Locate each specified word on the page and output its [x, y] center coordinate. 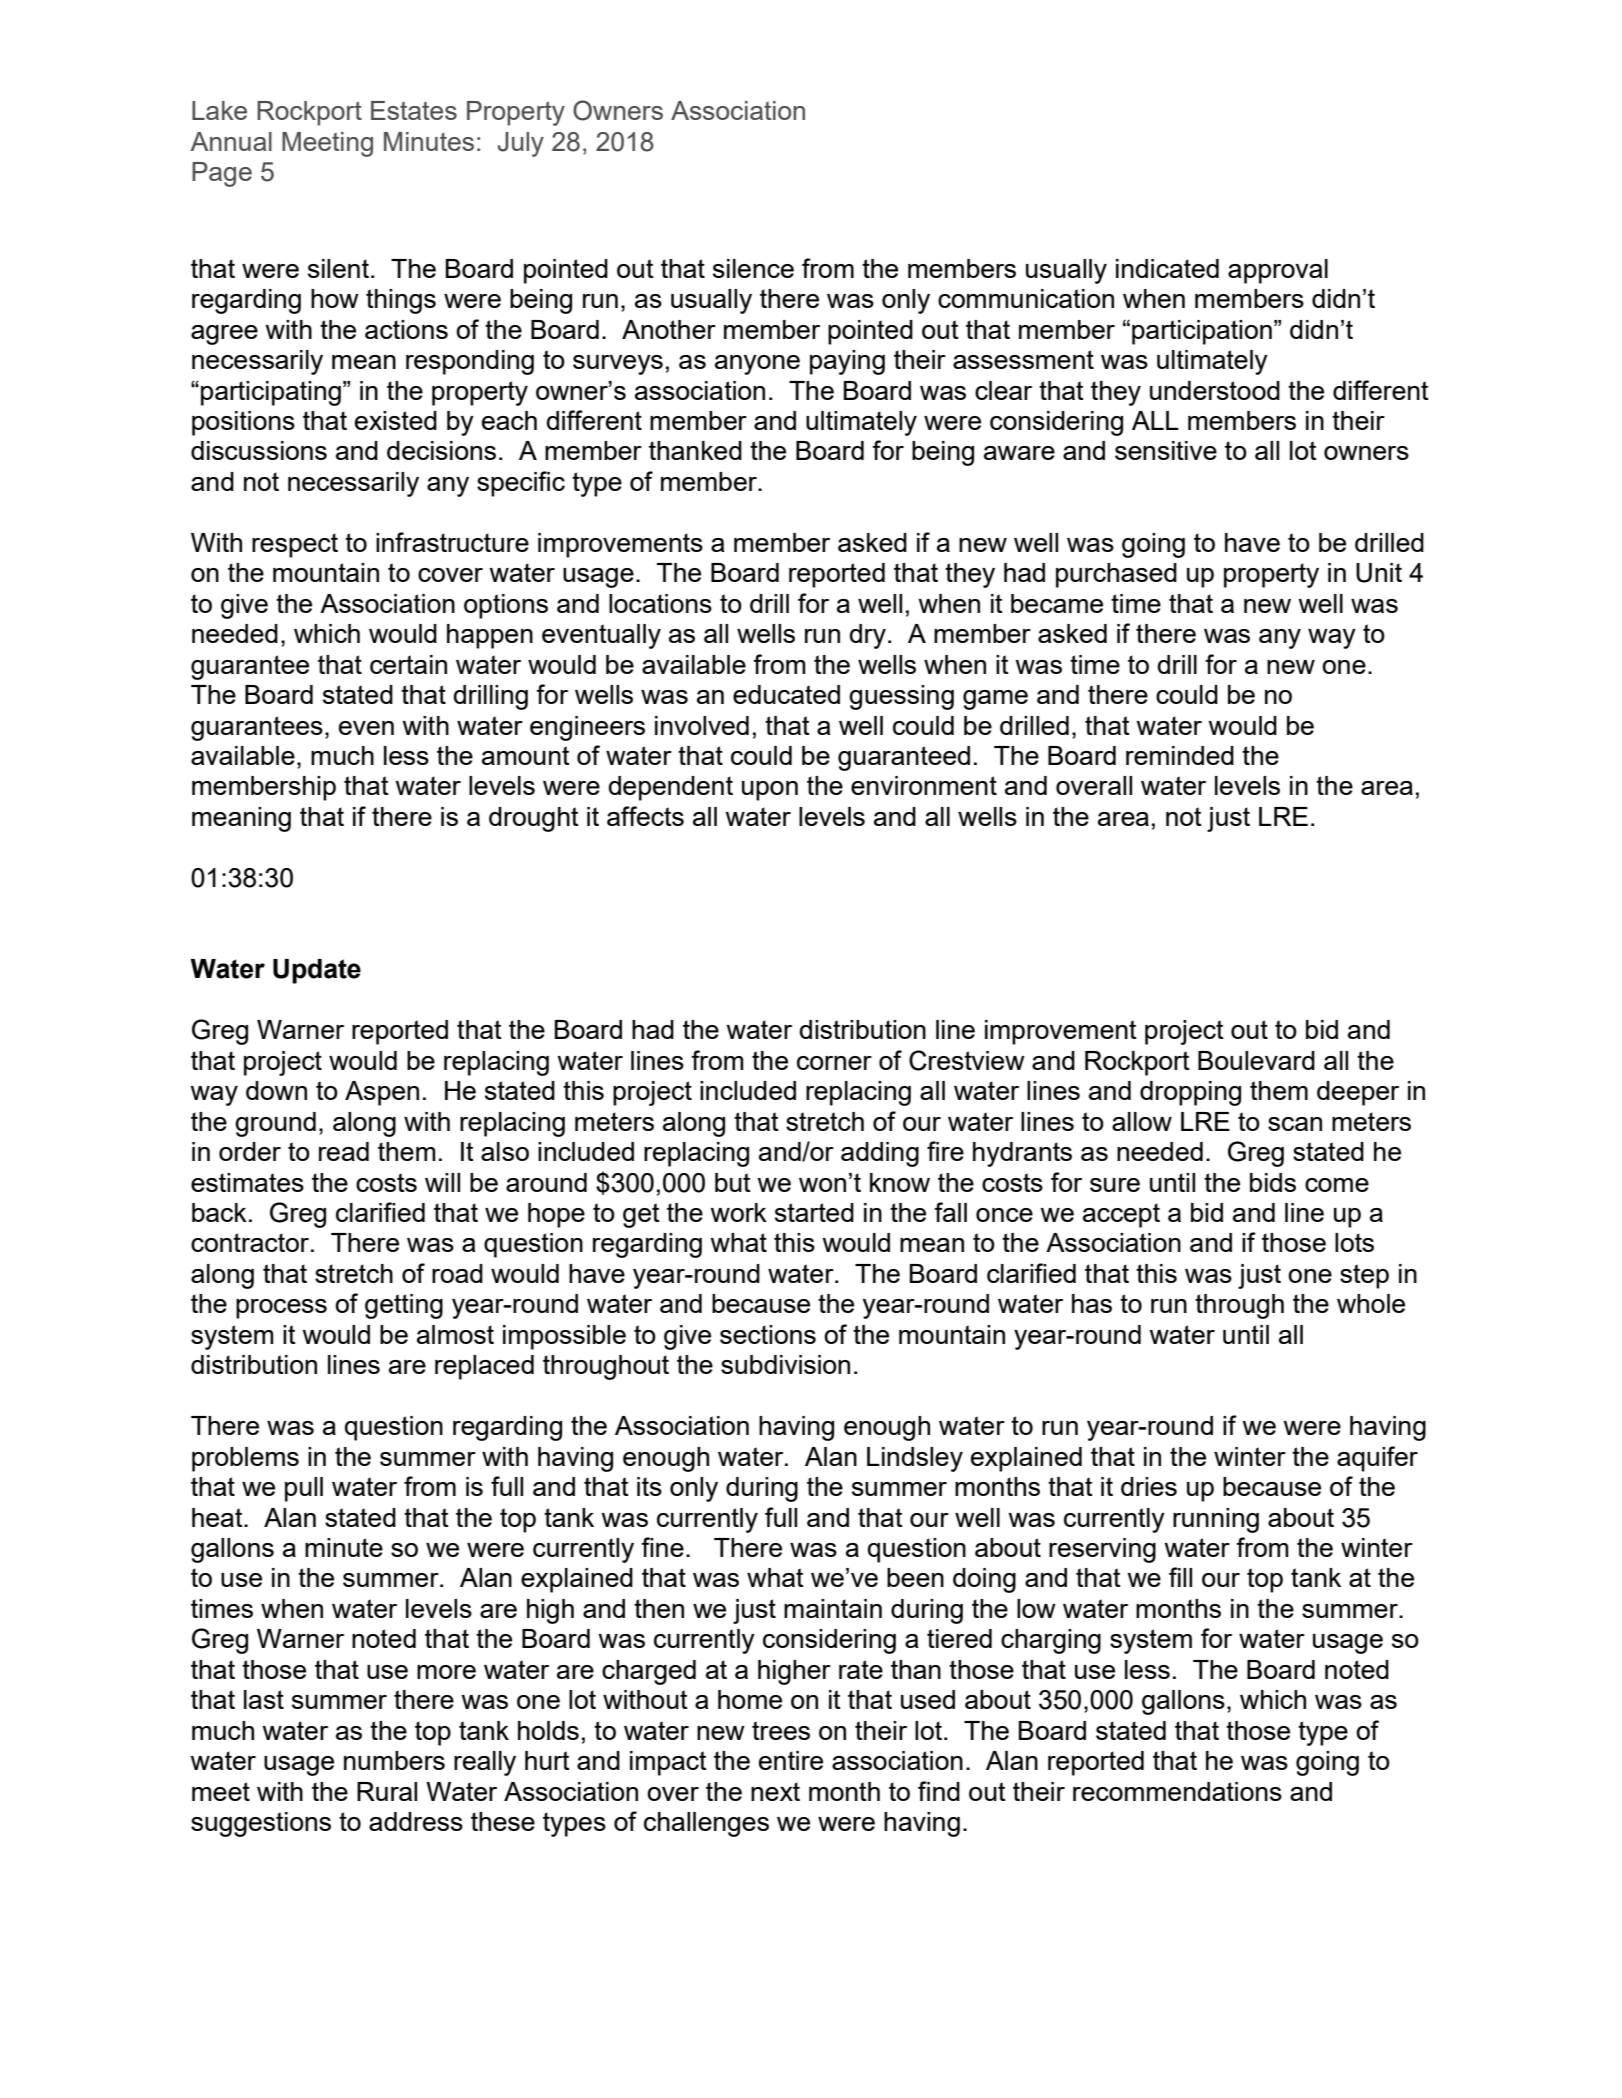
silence [753, 268]
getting [404, 1306]
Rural [387, 1791]
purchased [1116, 575]
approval [1278, 271]
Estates [414, 110]
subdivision [785, 1364]
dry [867, 636]
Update [317, 971]
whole [1371, 1303]
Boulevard [1256, 1060]
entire [791, 1760]
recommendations [1177, 1791]
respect [295, 545]
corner [834, 1063]
